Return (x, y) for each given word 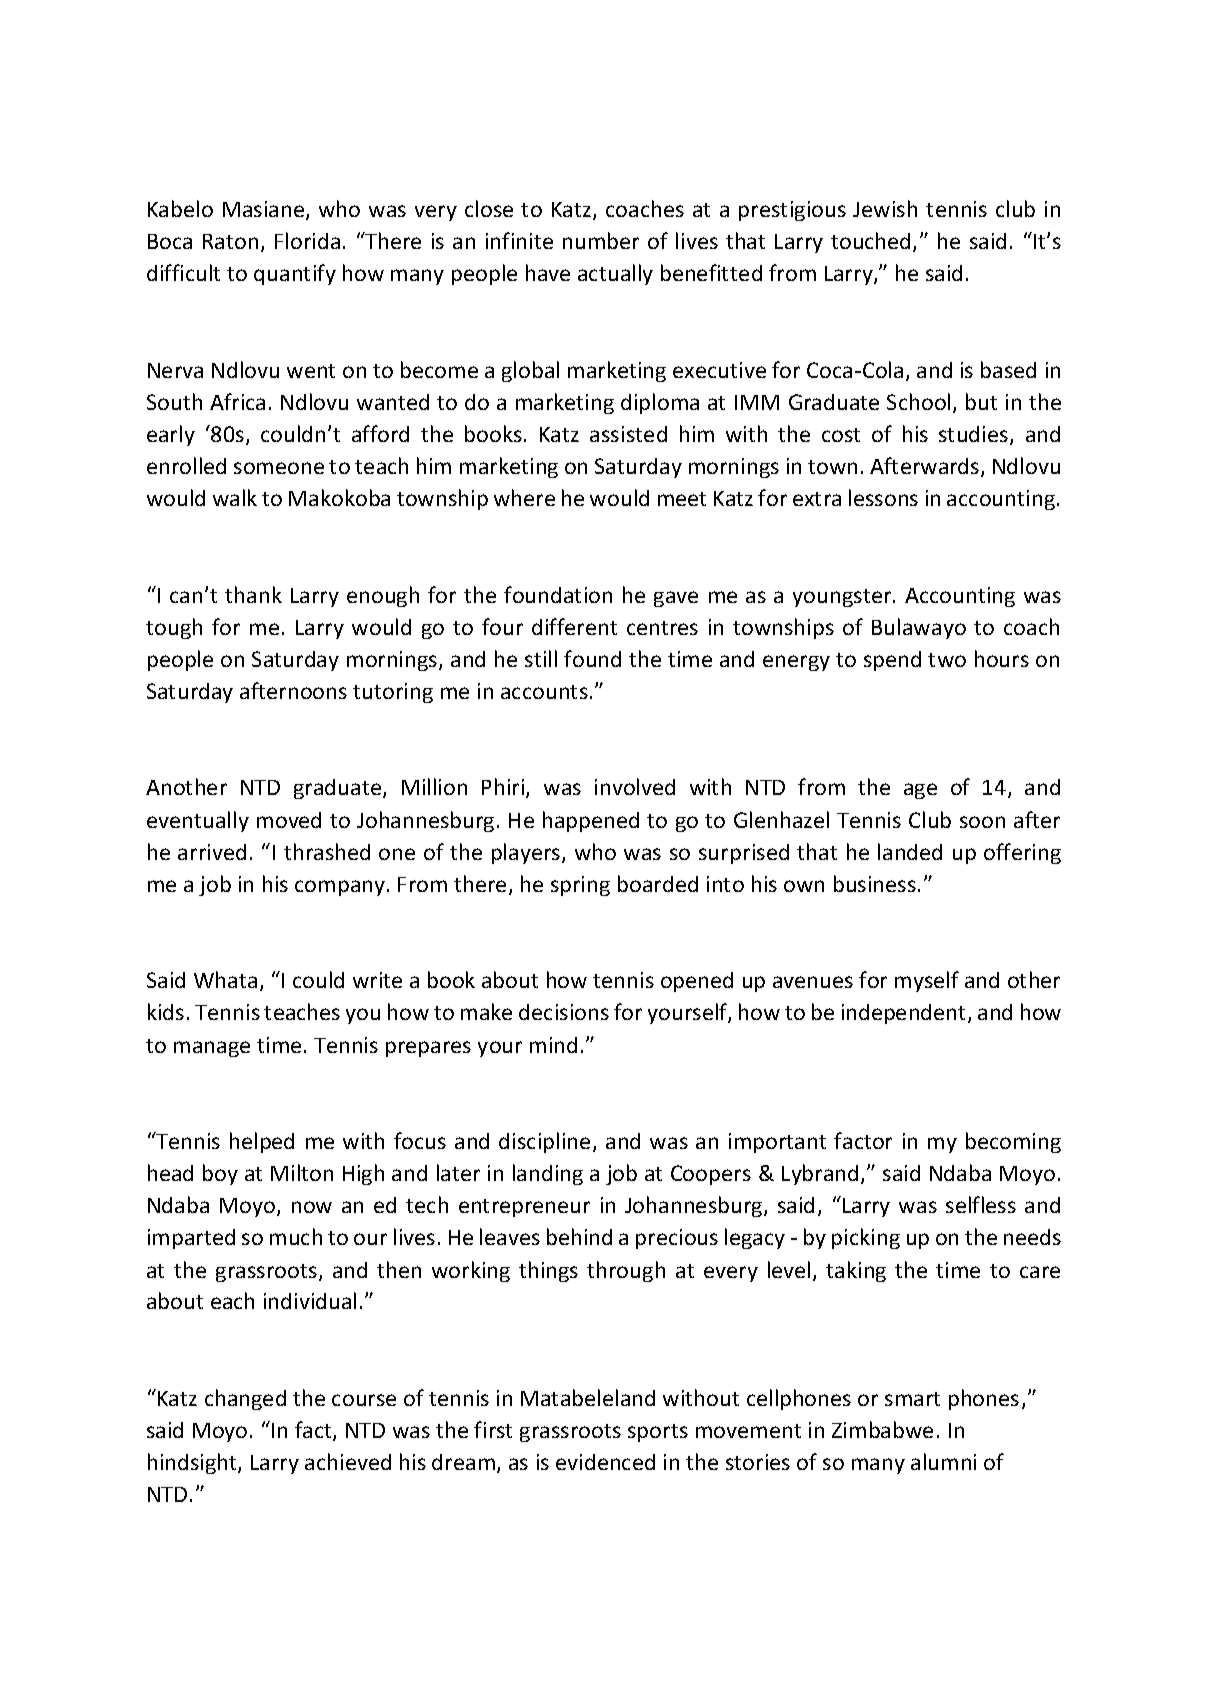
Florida (307, 240)
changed (245, 1399)
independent (903, 1014)
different (574, 626)
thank (253, 594)
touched (870, 240)
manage (212, 1049)
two (947, 660)
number (601, 240)
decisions (564, 1012)
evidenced (605, 1462)
